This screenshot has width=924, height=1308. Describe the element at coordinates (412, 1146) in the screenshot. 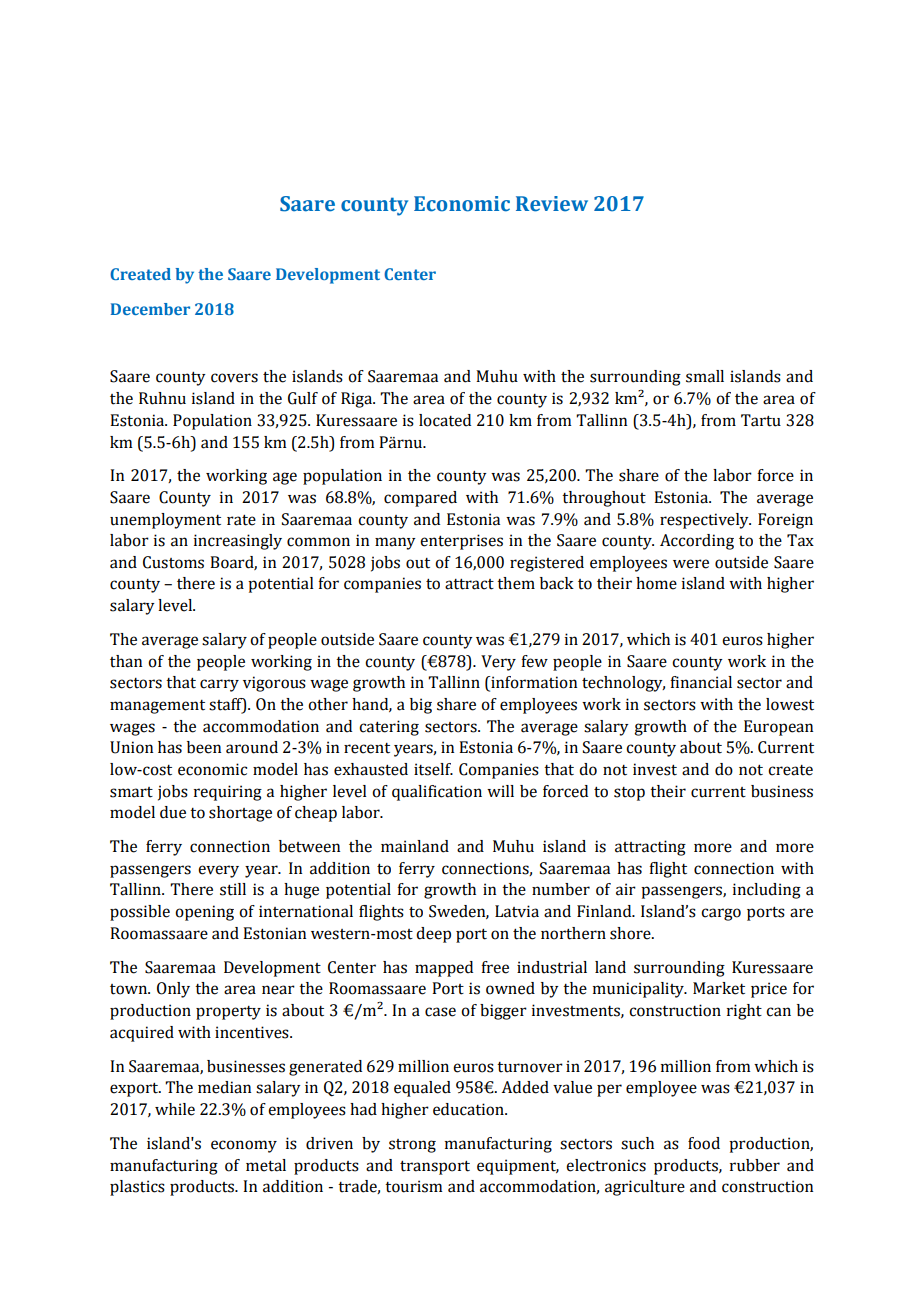

I see `strong` at that location.
